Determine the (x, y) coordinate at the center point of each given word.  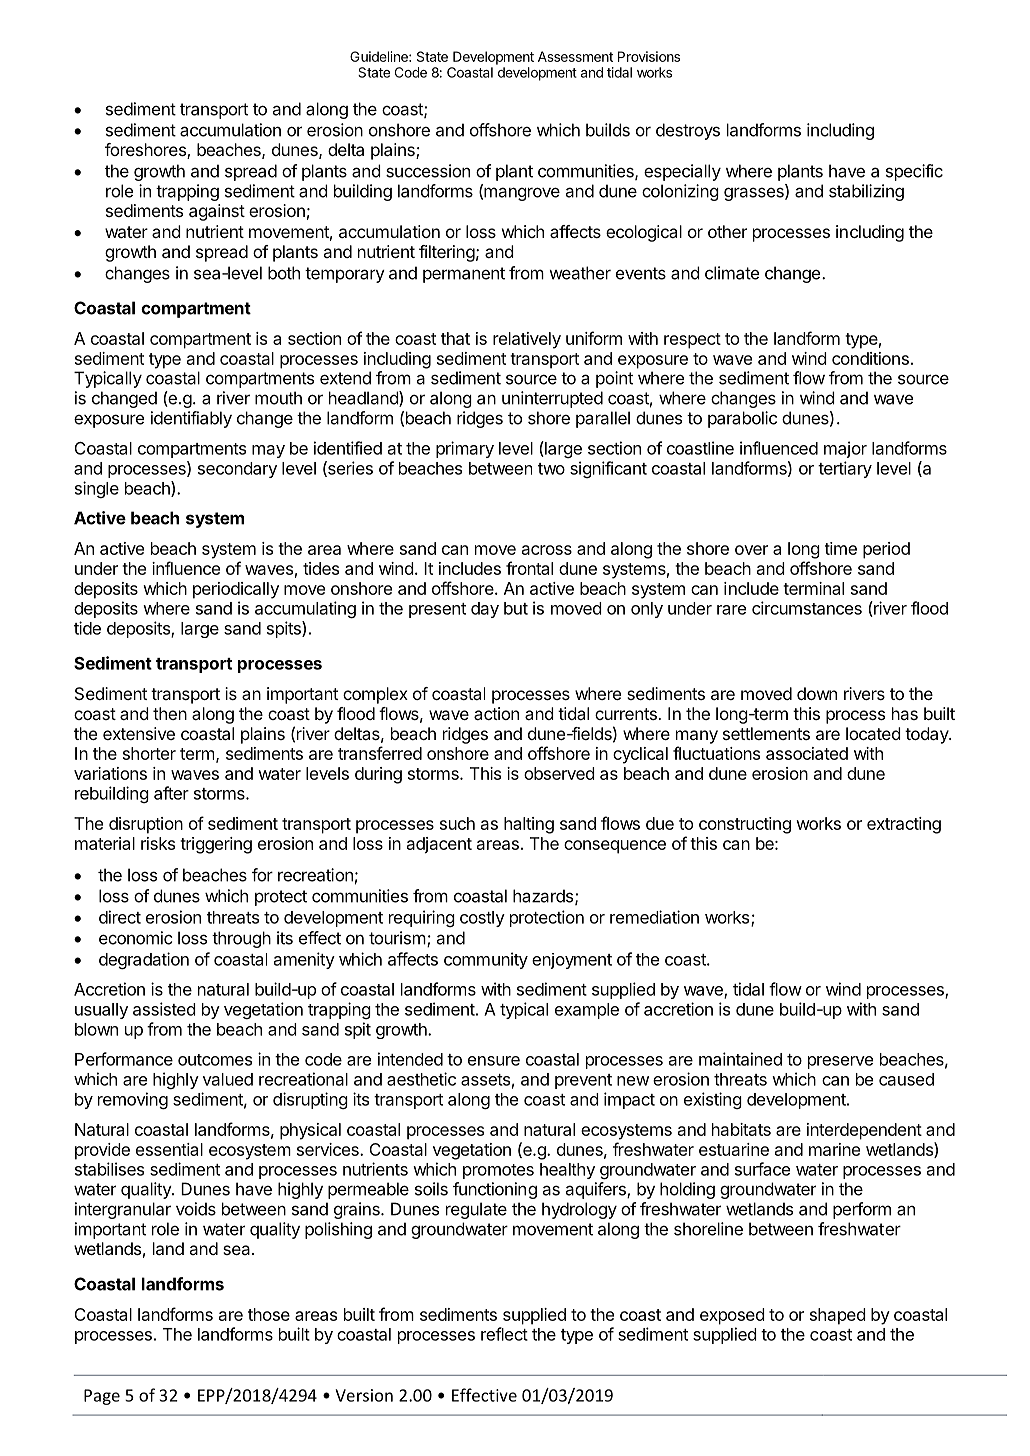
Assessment (575, 56)
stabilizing (866, 192)
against (217, 212)
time (841, 548)
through (241, 939)
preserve (840, 1062)
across (547, 550)
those (269, 1314)
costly (482, 919)
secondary (237, 470)
